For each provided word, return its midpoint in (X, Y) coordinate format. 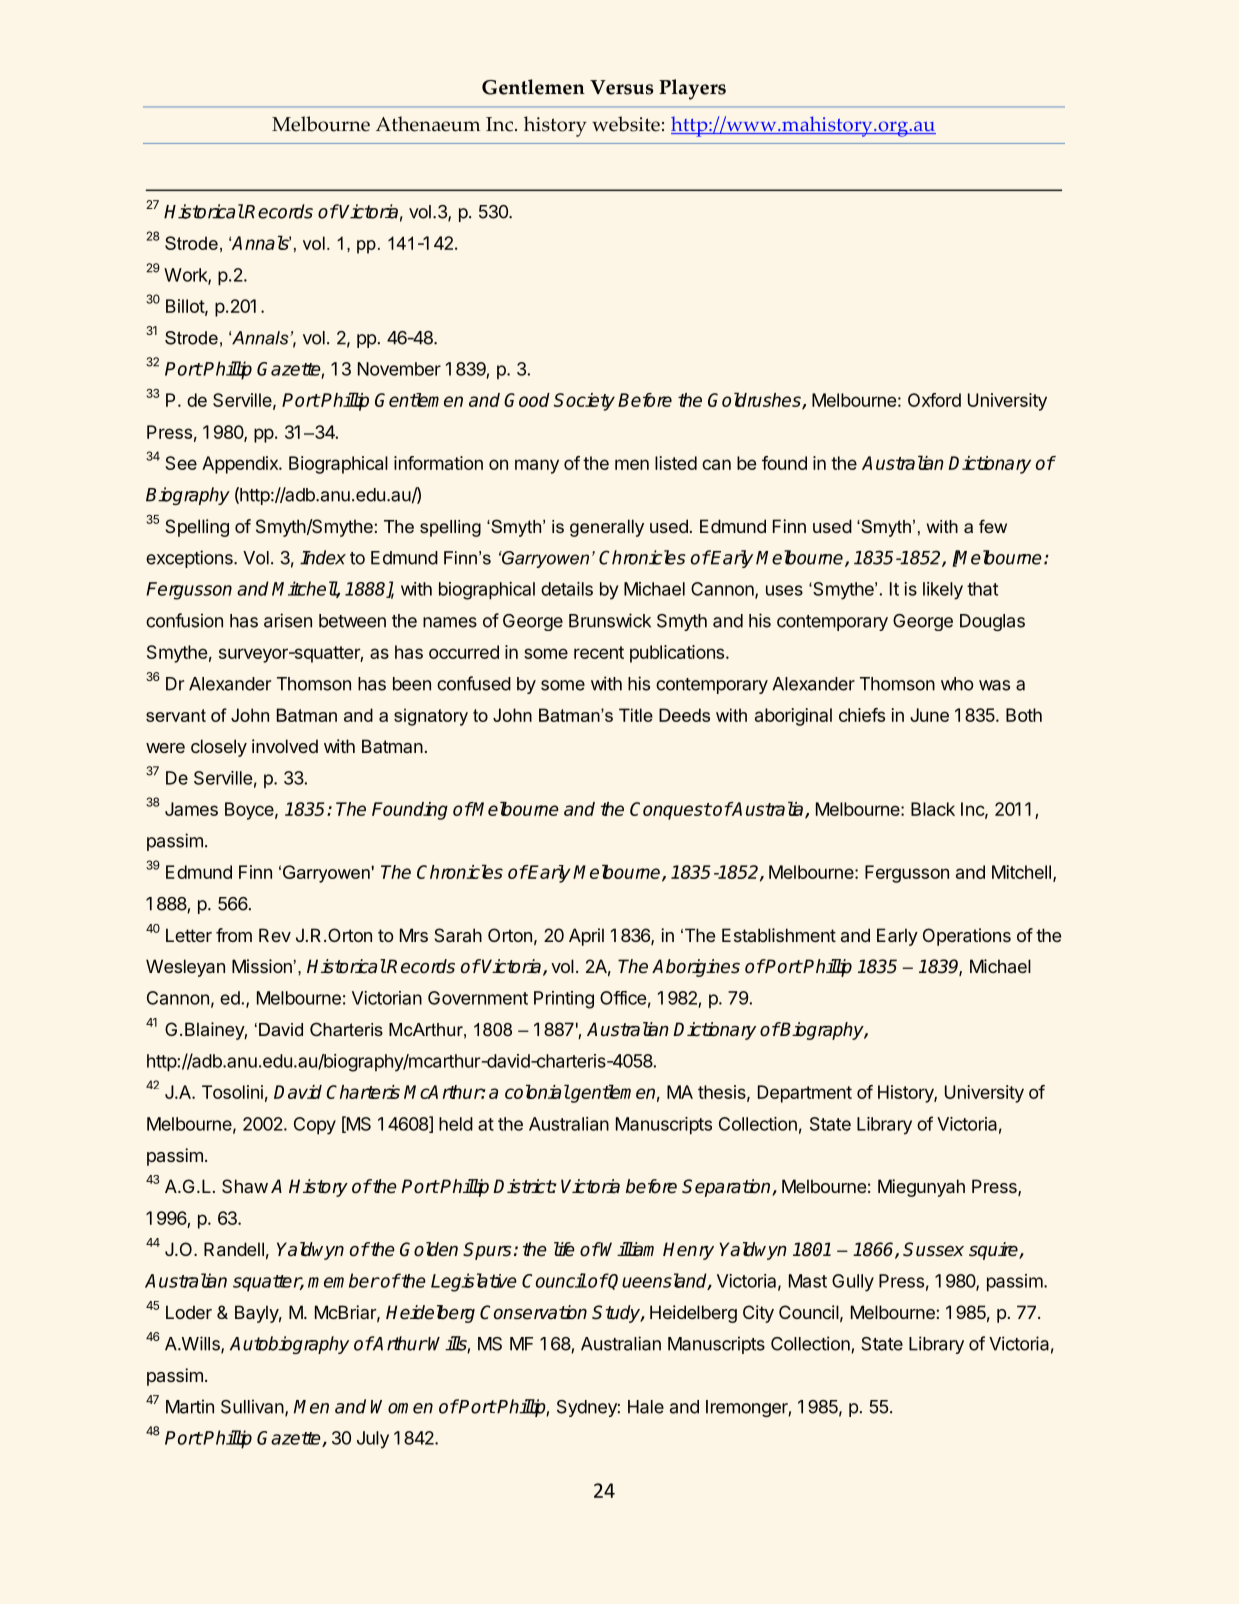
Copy (315, 1126)
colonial (537, 1091)
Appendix (241, 465)
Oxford (934, 400)
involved (285, 746)
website (626, 124)
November (399, 369)
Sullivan (252, 1406)
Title (636, 715)
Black (933, 809)
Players (692, 89)
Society (584, 402)
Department (805, 1094)
